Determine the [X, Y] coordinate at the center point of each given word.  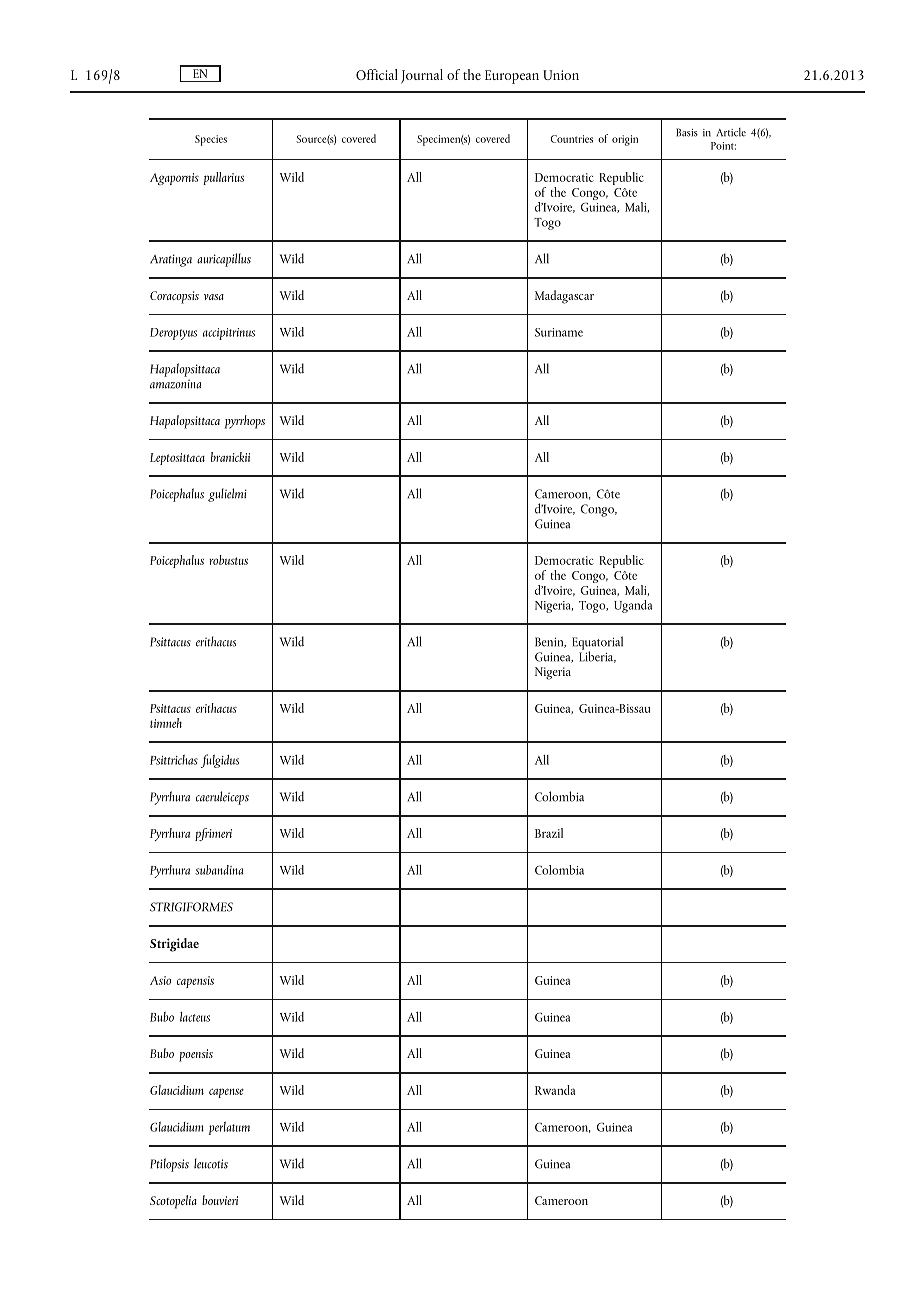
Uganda [633, 606]
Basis [687, 132]
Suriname [559, 332]
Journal [422, 76]
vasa [214, 297]
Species [211, 140]
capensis [195, 982]
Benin [550, 642]
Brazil [549, 833]
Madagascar [564, 297]
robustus [228, 560]
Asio [160, 980]
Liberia [597, 656]
